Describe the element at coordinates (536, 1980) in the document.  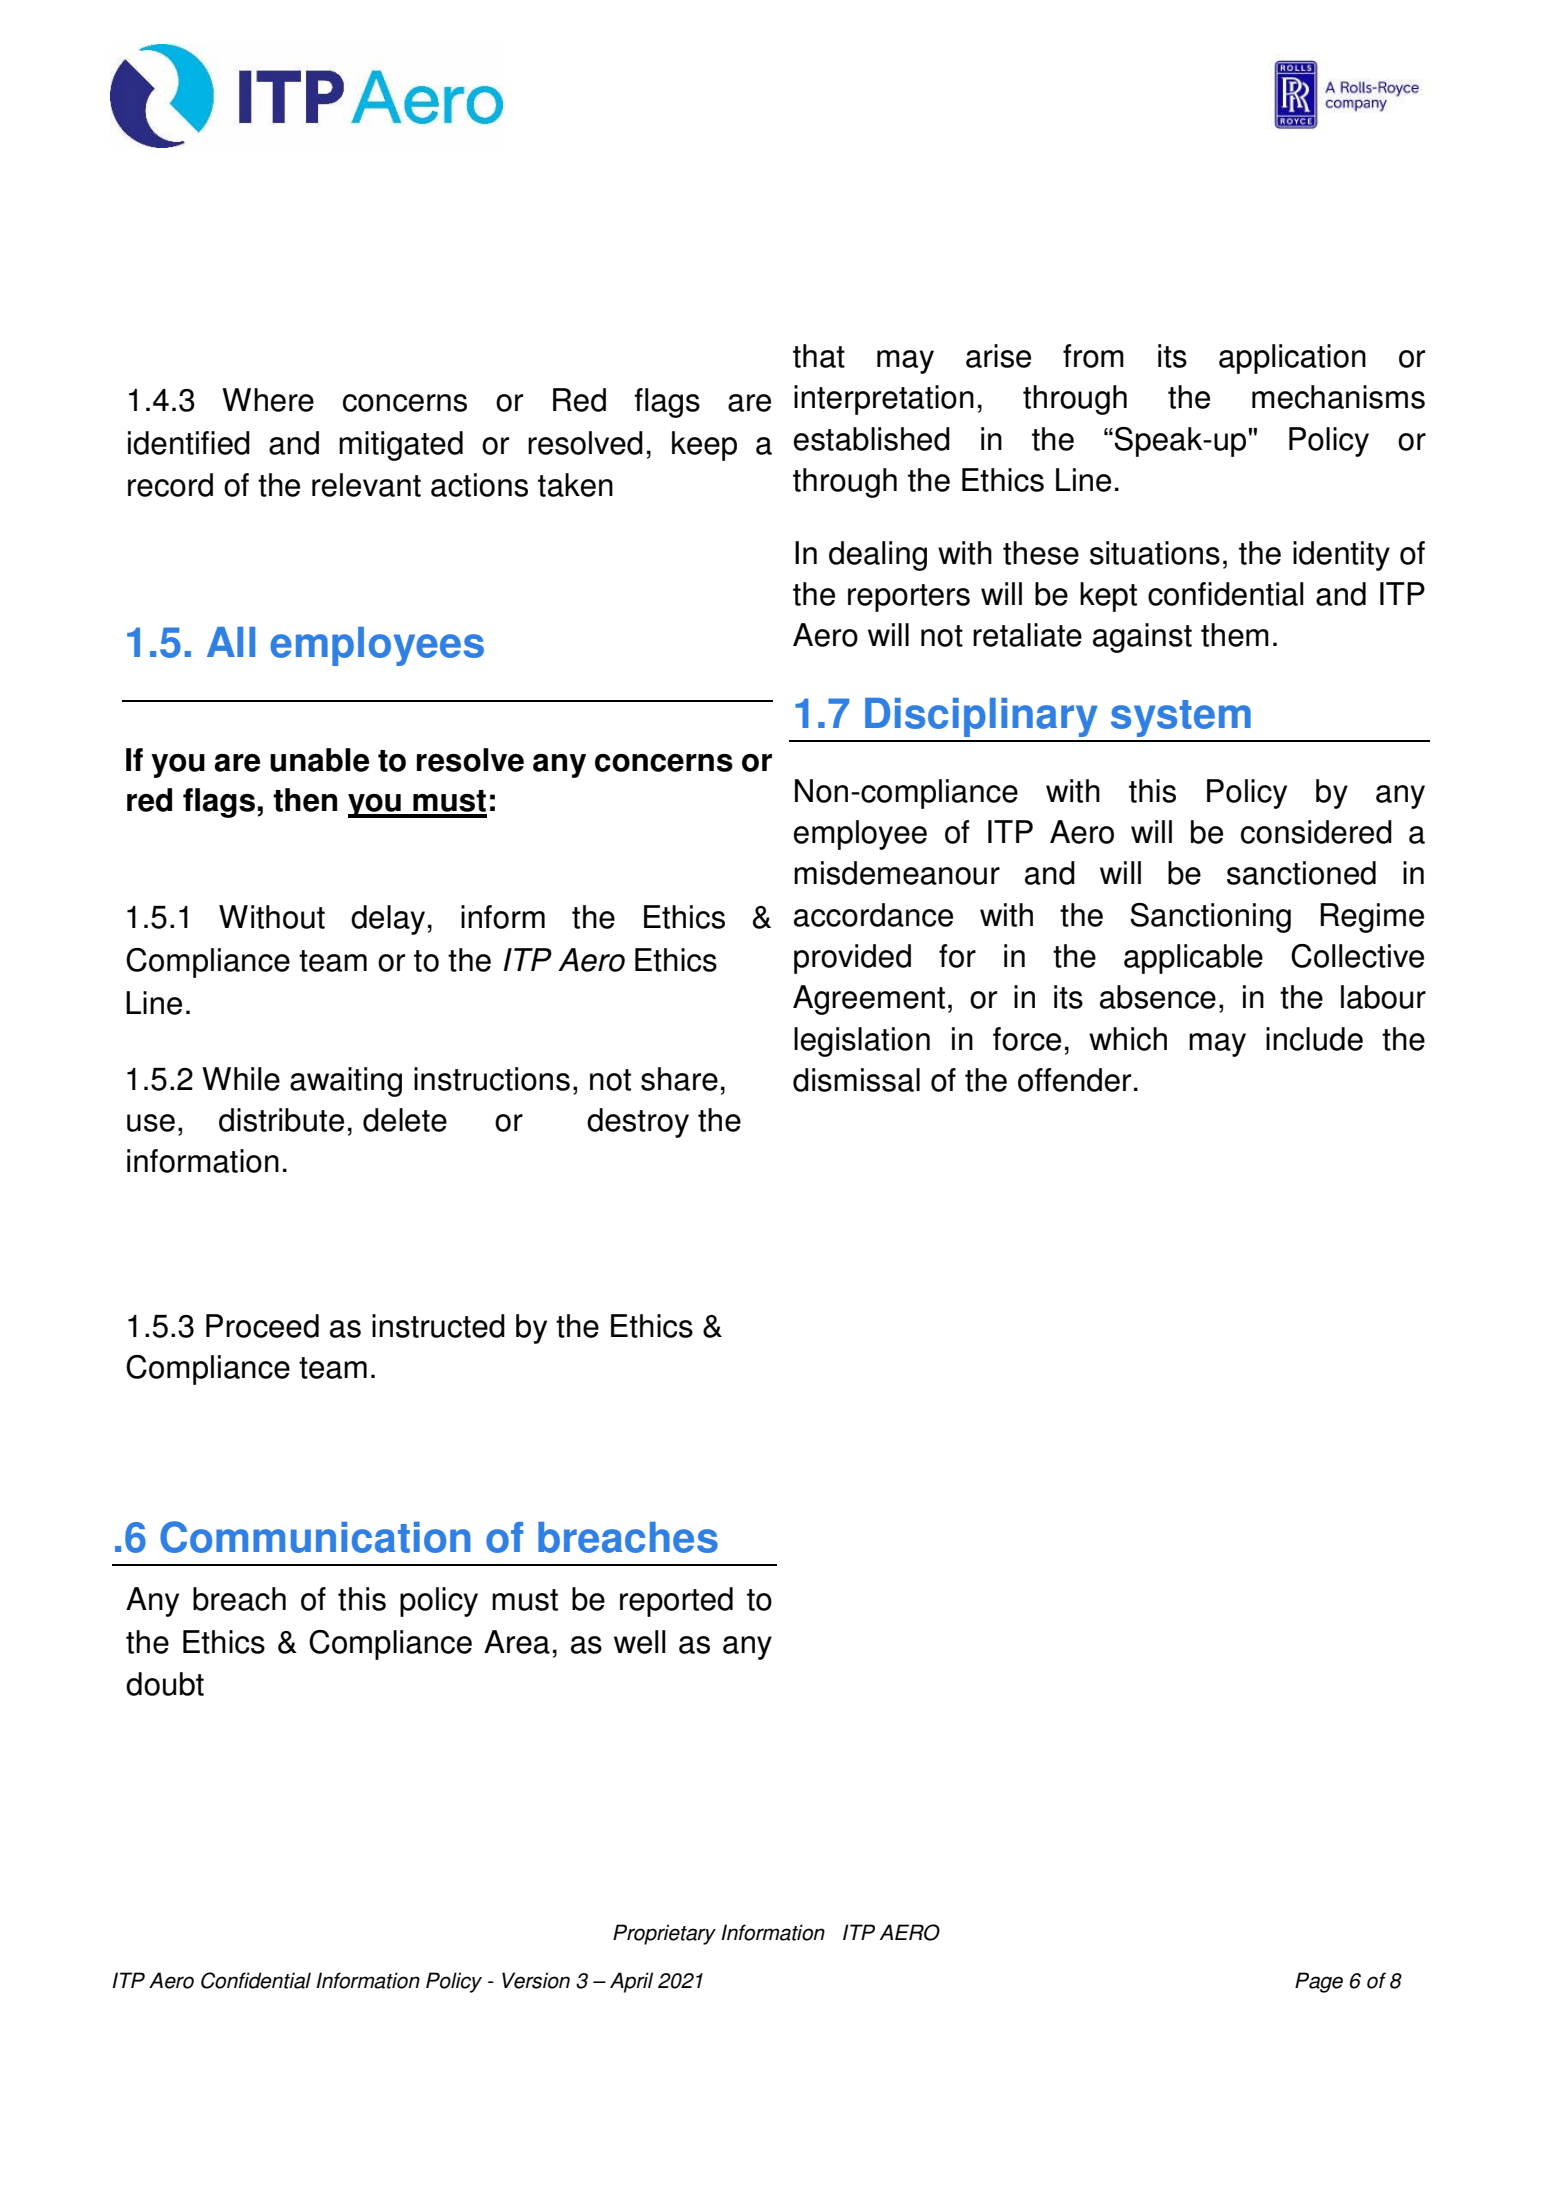
I see `Version` at that location.
